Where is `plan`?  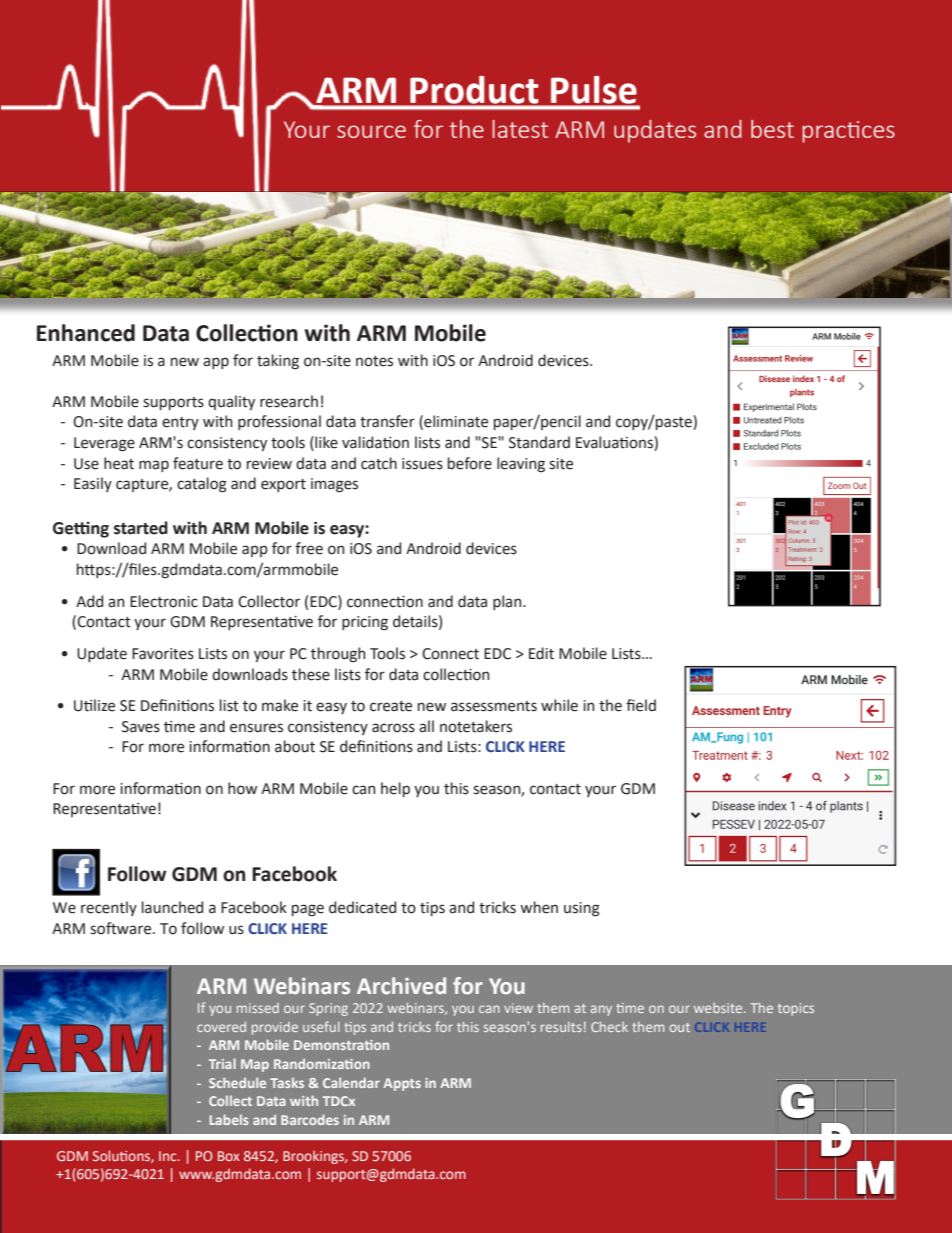 plan is located at coordinates (508, 602).
